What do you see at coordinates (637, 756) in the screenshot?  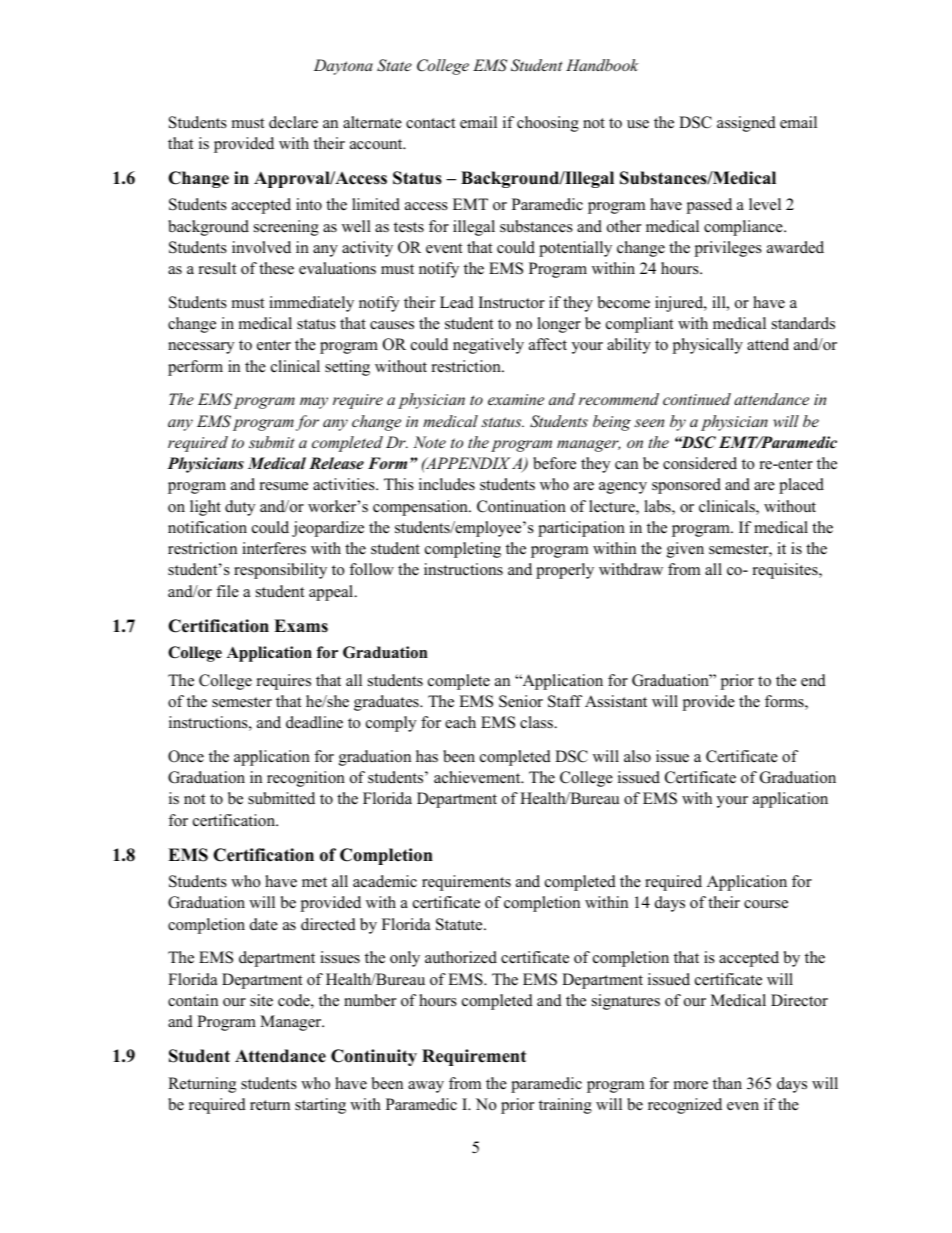 I see `also` at bounding box center [637, 756].
